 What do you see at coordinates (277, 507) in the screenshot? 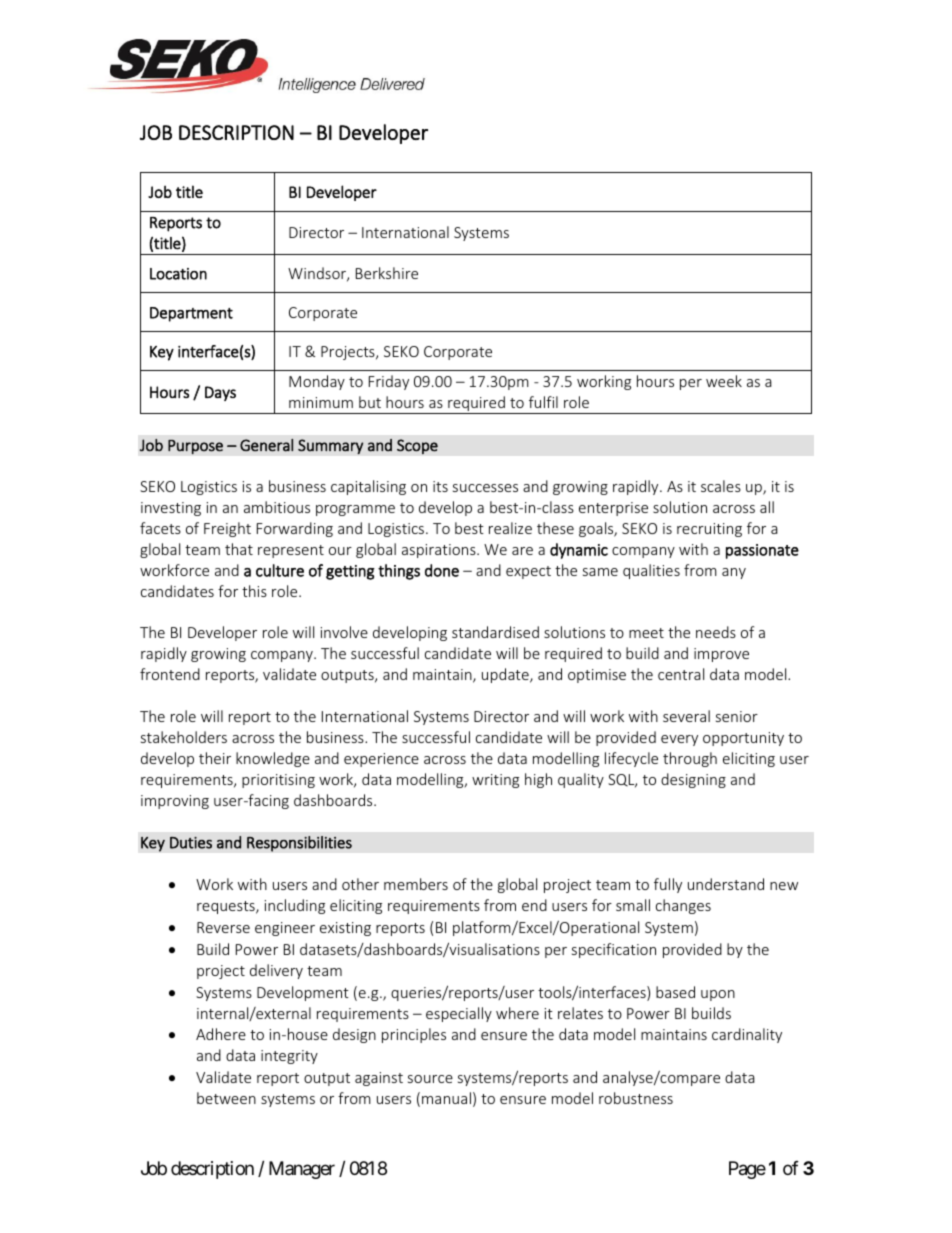
I see `ambitious` at bounding box center [277, 507].
